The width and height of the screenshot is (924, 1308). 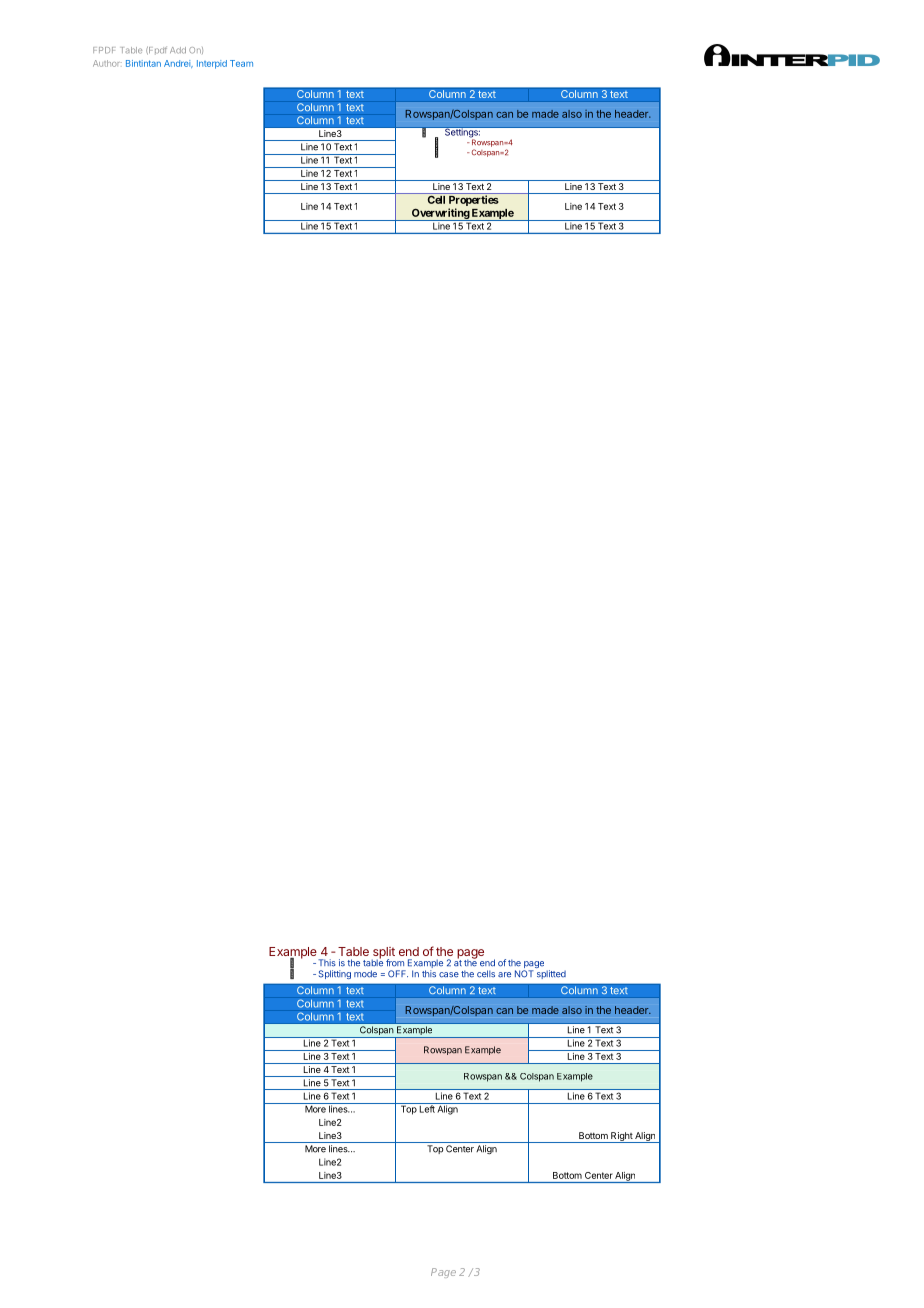 What do you see at coordinates (365, 974) in the screenshot?
I see `mode` at bounding box center [365, 974].
